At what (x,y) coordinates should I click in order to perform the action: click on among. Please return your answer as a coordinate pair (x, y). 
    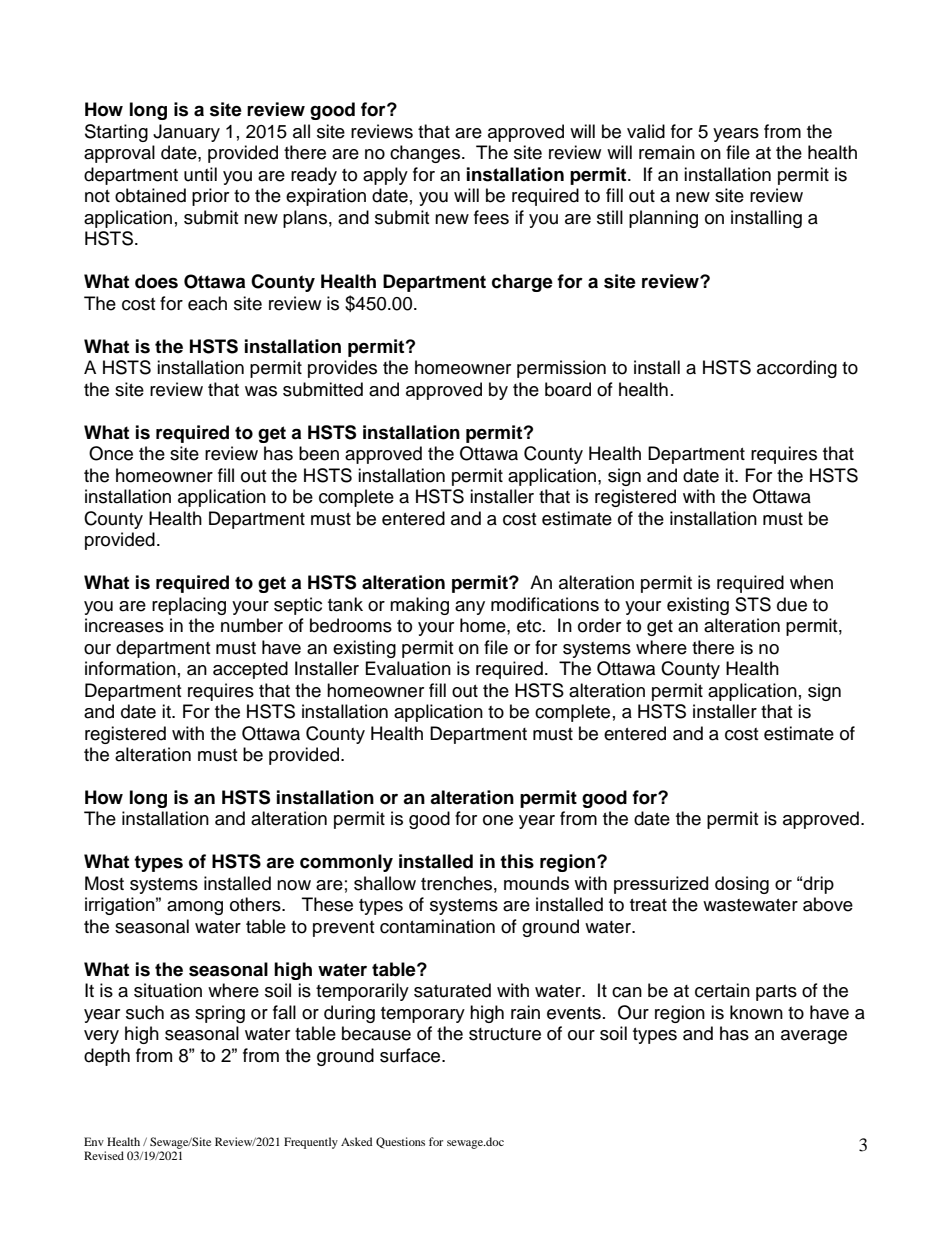
    Looking at the image, I should click on (195, 908).
